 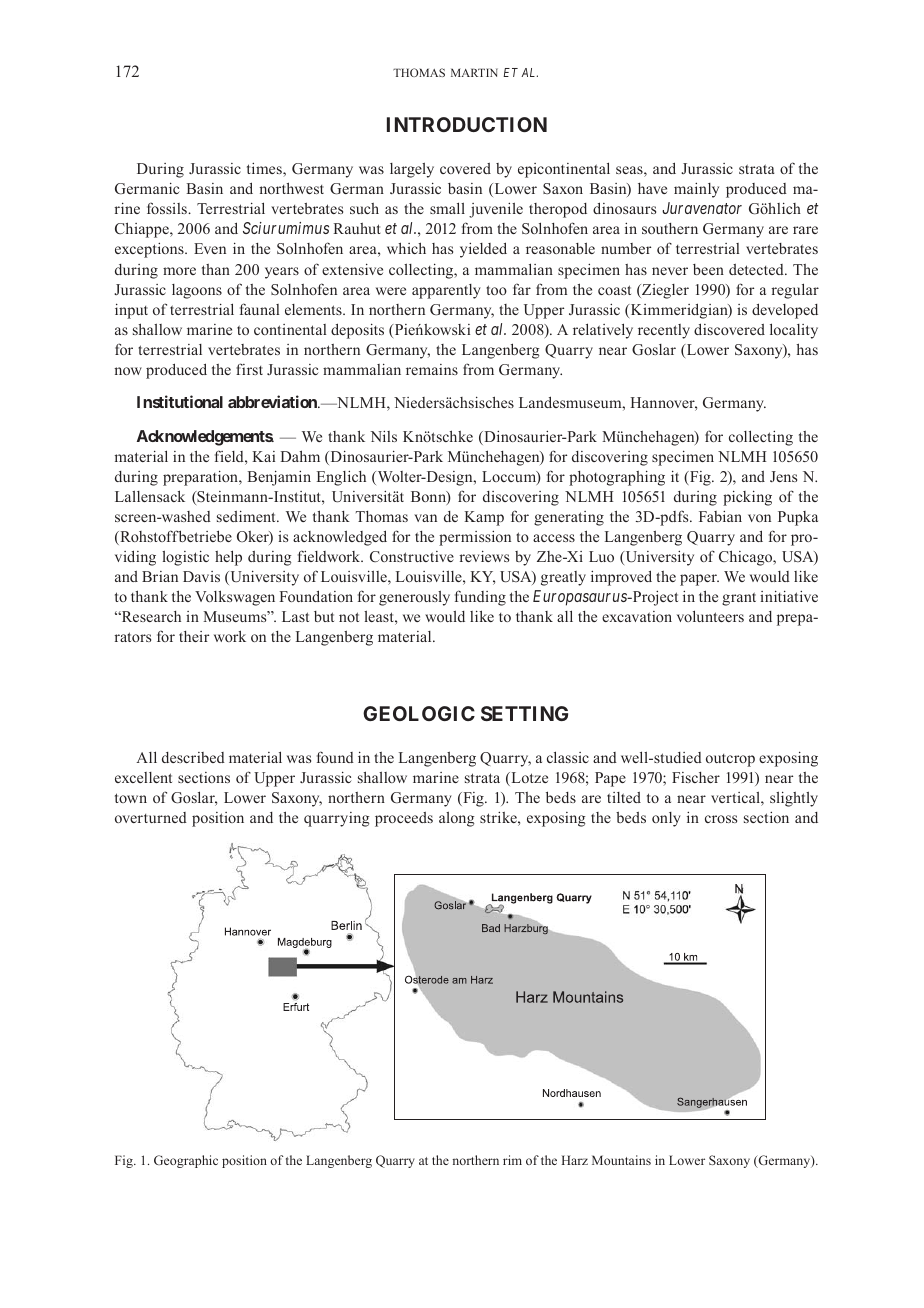 What do you see at coordinates (186, 1161) in the image?
I see `Geographic` at bounding box center [186, 1161].
